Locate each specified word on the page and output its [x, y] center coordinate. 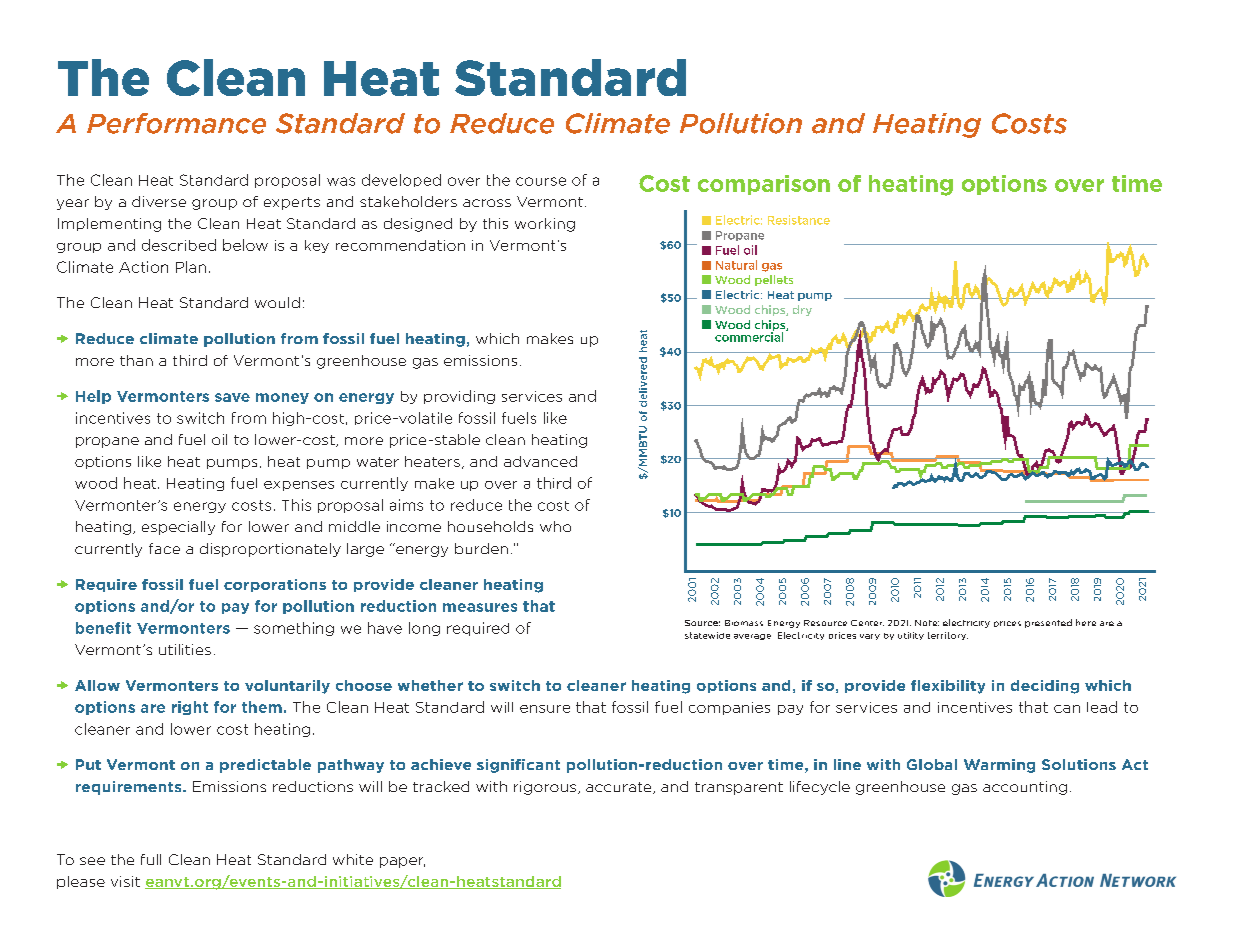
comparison [764, 185]
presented [1048, 623]
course [541, 181]
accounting [1025, 788]
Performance [176, 123]
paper [402, 862]
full [151, 859]
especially [178, 528]
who [555, 526]
